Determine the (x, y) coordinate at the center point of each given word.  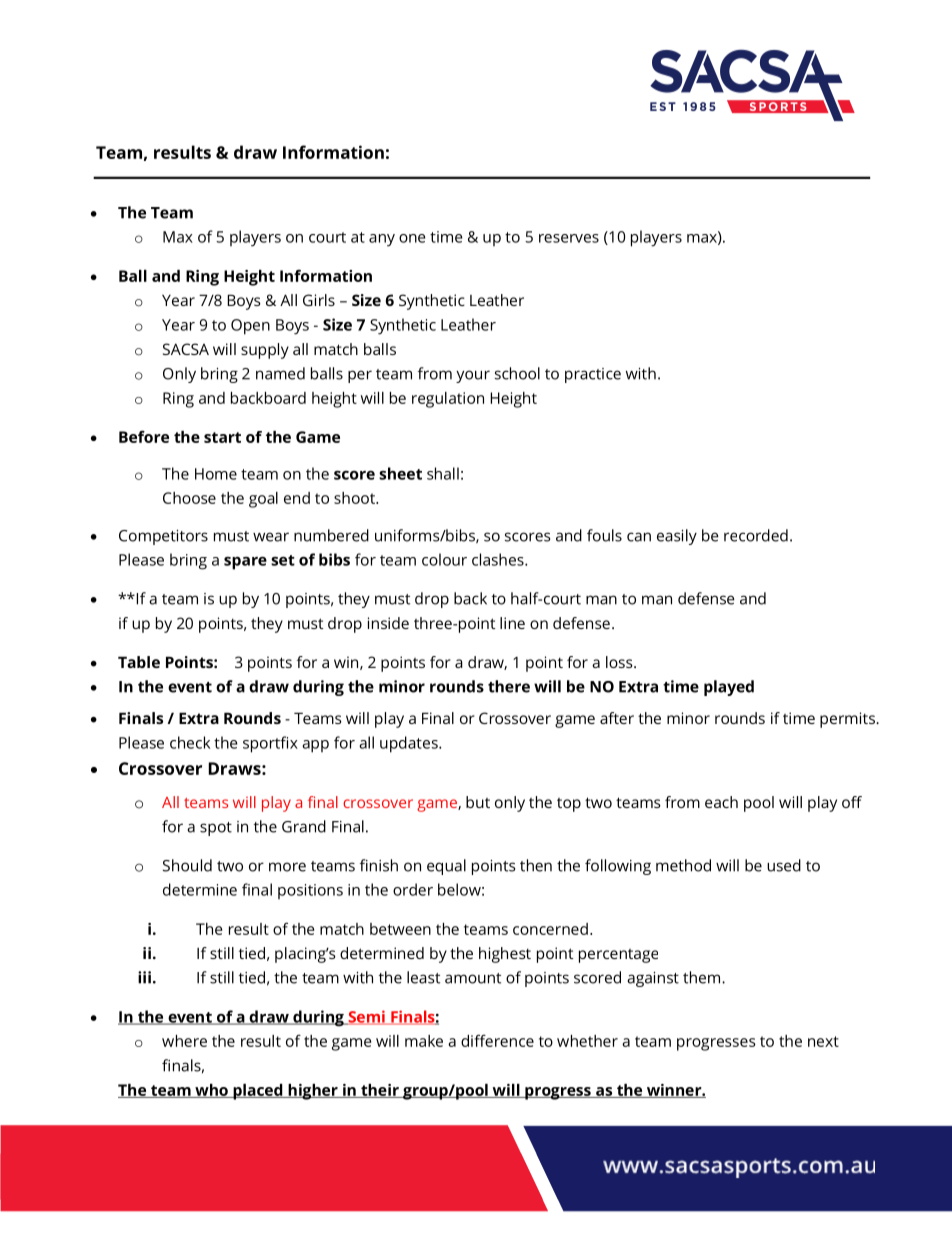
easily (677, 537)
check (190, 742)
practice (593, 375)
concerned (550, 929)
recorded (756, 535)
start (222, 437)
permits (848, 720)
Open (250, 327)
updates (410, 744)
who (211, 1091)
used (784, 865)
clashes (499, 559)
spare (245, 563)
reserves (569, 238)
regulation (448, 400)
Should (187, 865)
